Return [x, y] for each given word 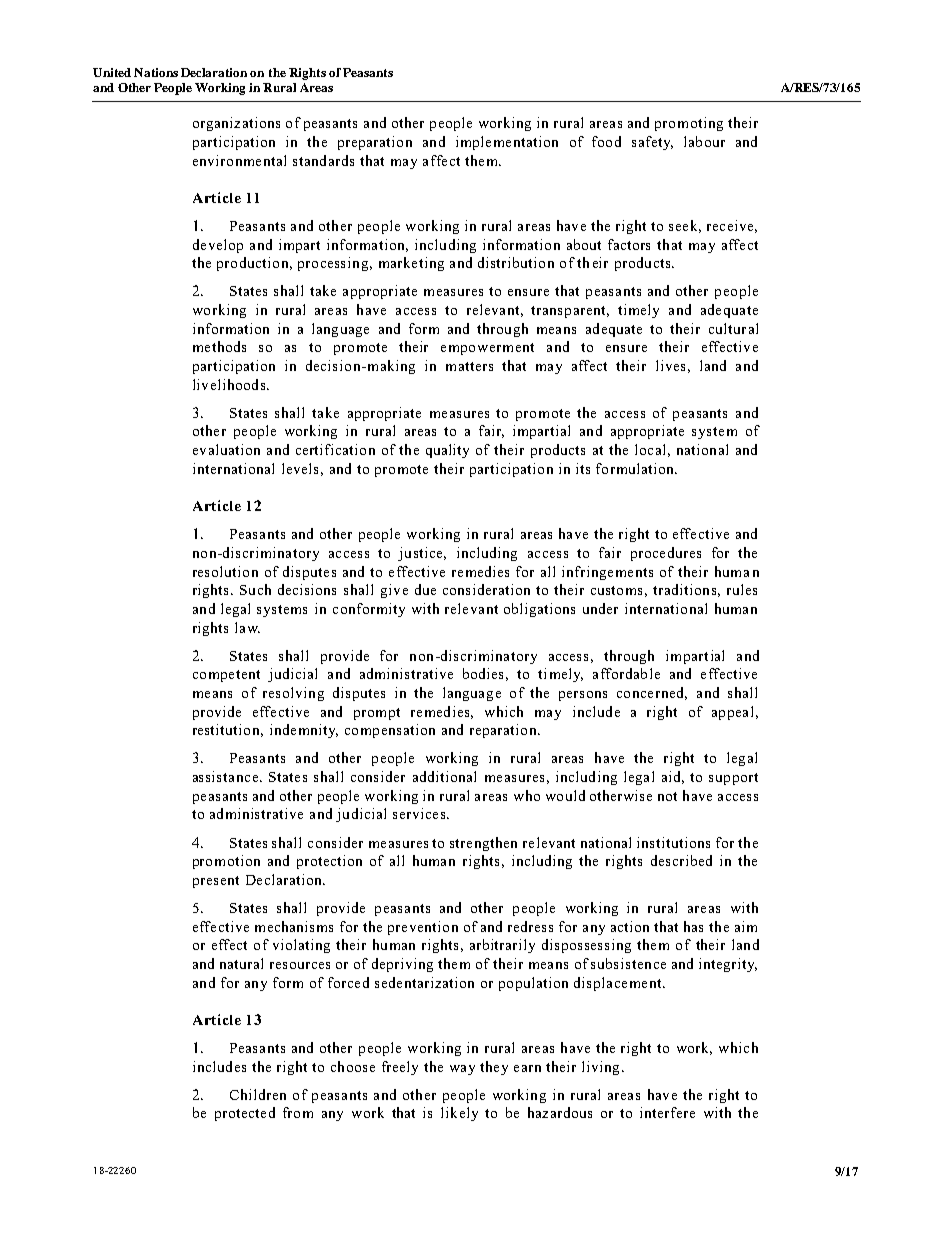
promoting [689, 124]
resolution [225, 571]
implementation [507, 143]
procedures [666, 554]
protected [245, 1114]
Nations [156, 72]
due [425, 589]
